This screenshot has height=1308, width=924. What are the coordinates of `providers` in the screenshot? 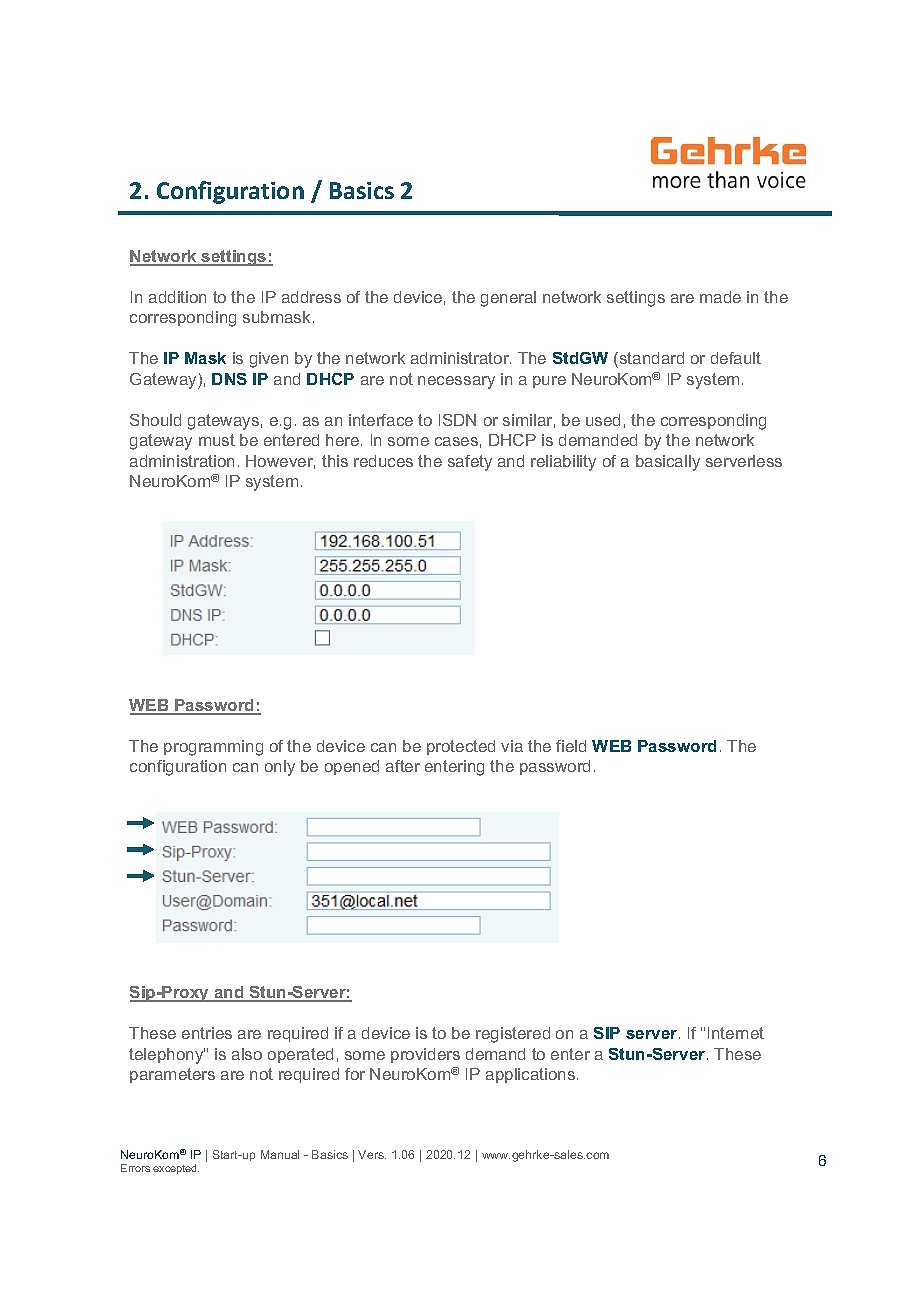 It's located at (425, 1055).
